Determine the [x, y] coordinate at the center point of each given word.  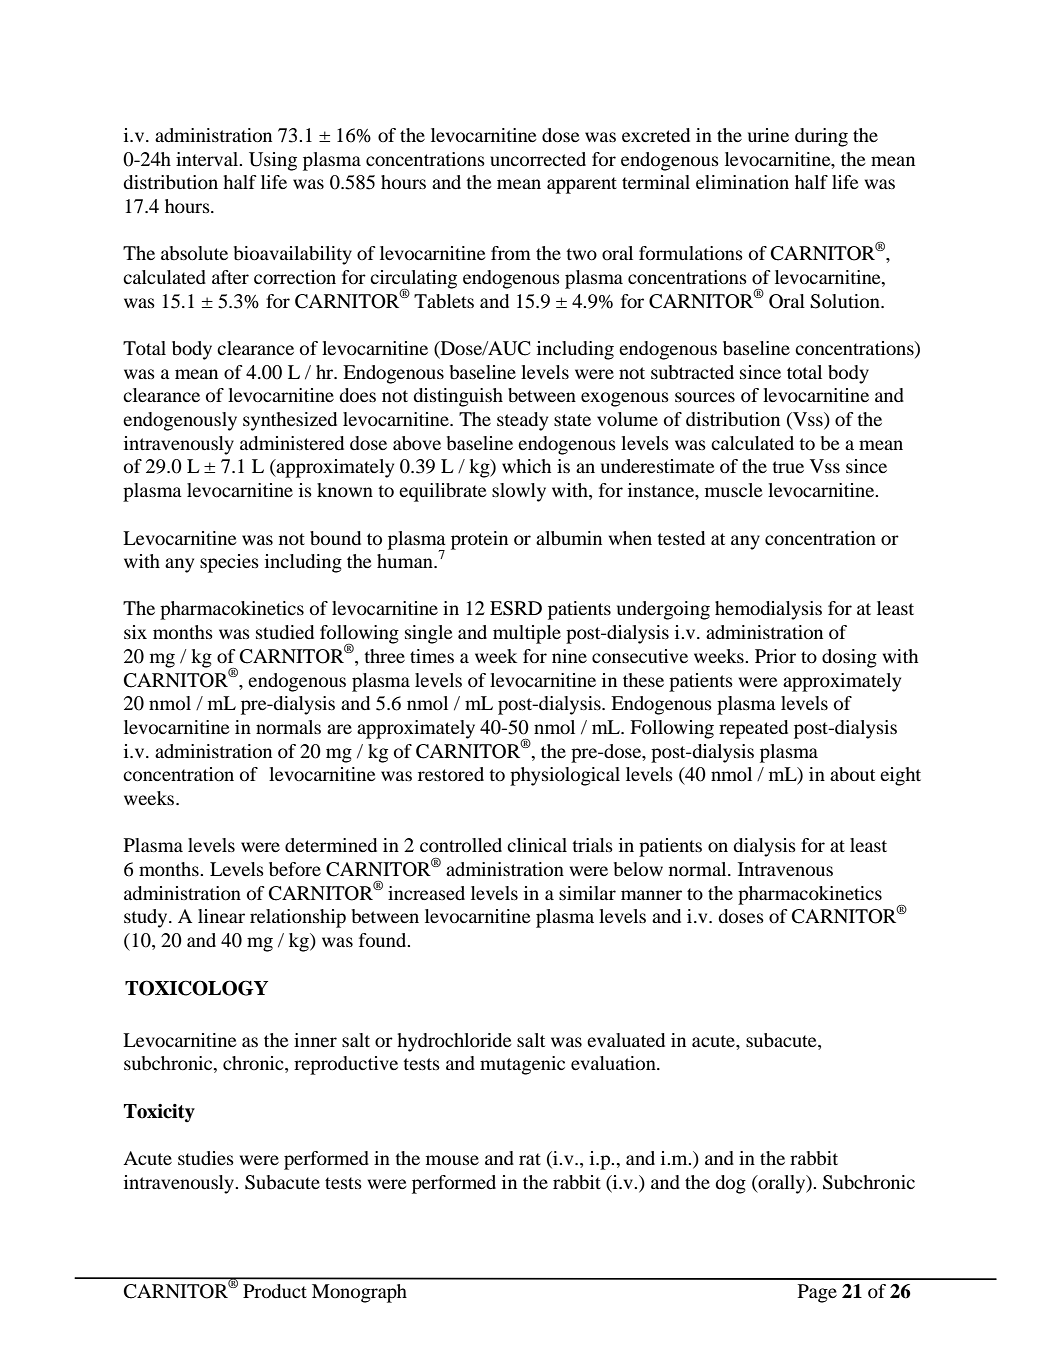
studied [285, 632]
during [821, 137]
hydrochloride [454, 1042]
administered [292, 443]
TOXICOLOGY [196, 988]
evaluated [626, 1040]
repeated [753, 729]
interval [208, 159]
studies [206, 1158]
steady [522, 421]
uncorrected [538, 159]
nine [569, 656]
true [788, 467]
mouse [452, 1160]
